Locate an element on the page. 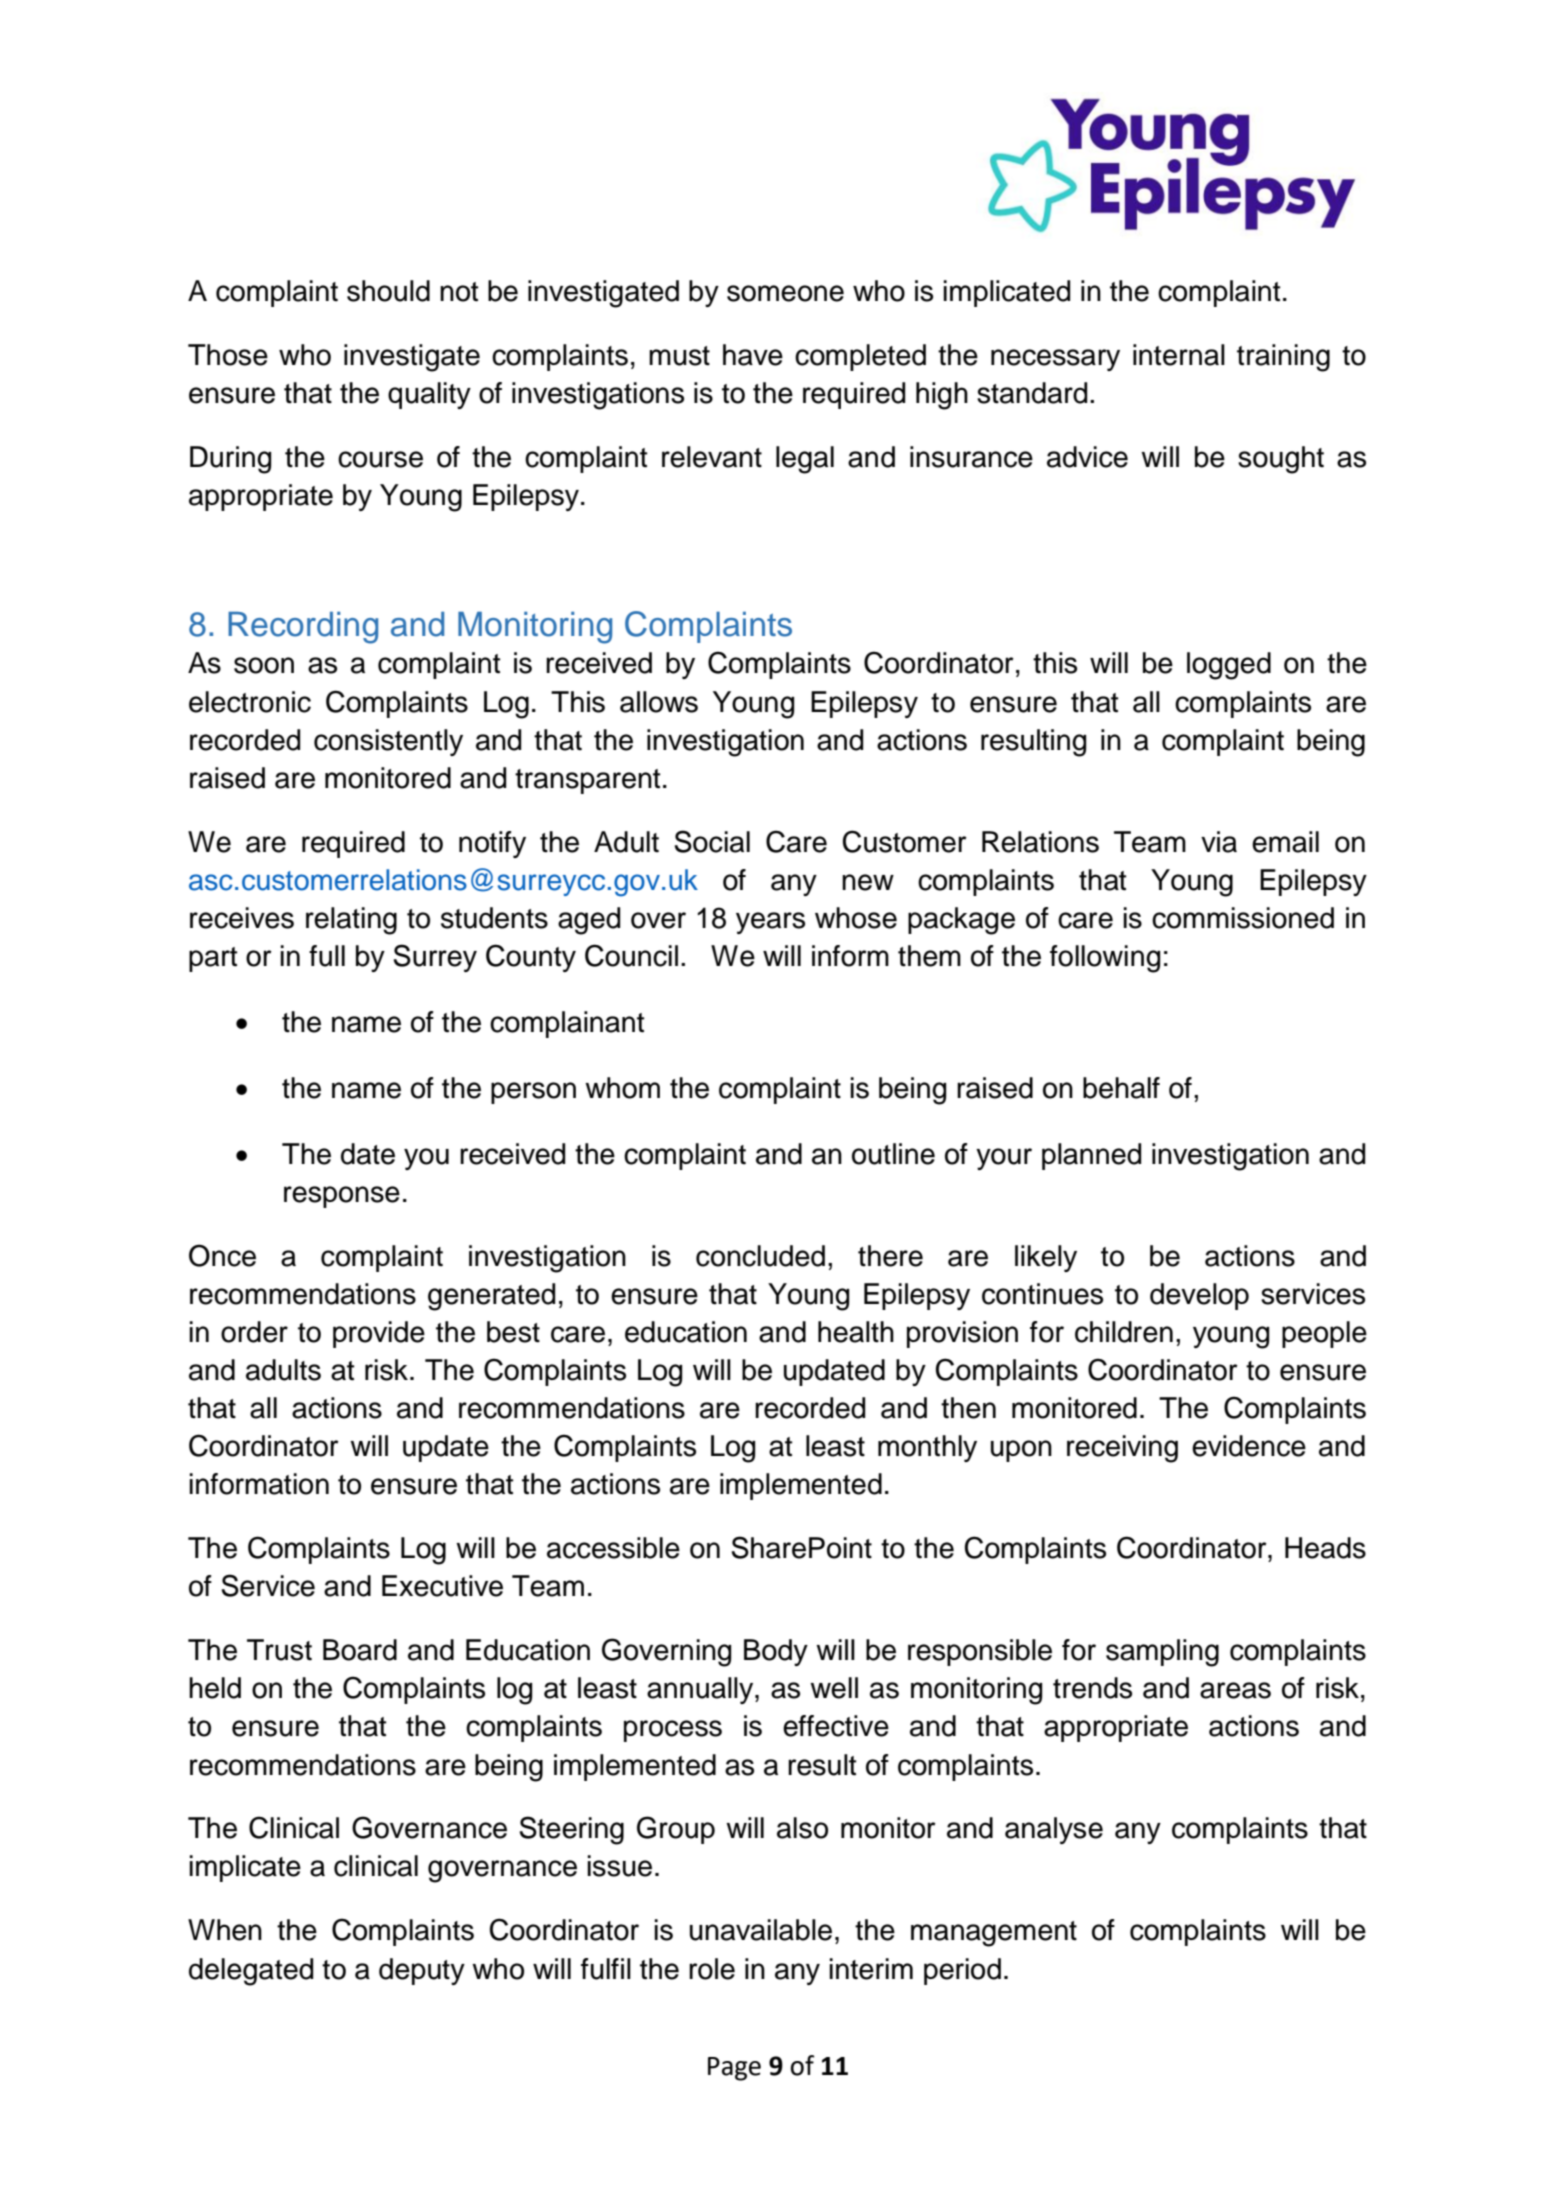 The width and height of the document is (1555, 2199). should is located at coordinates (388, 291).
